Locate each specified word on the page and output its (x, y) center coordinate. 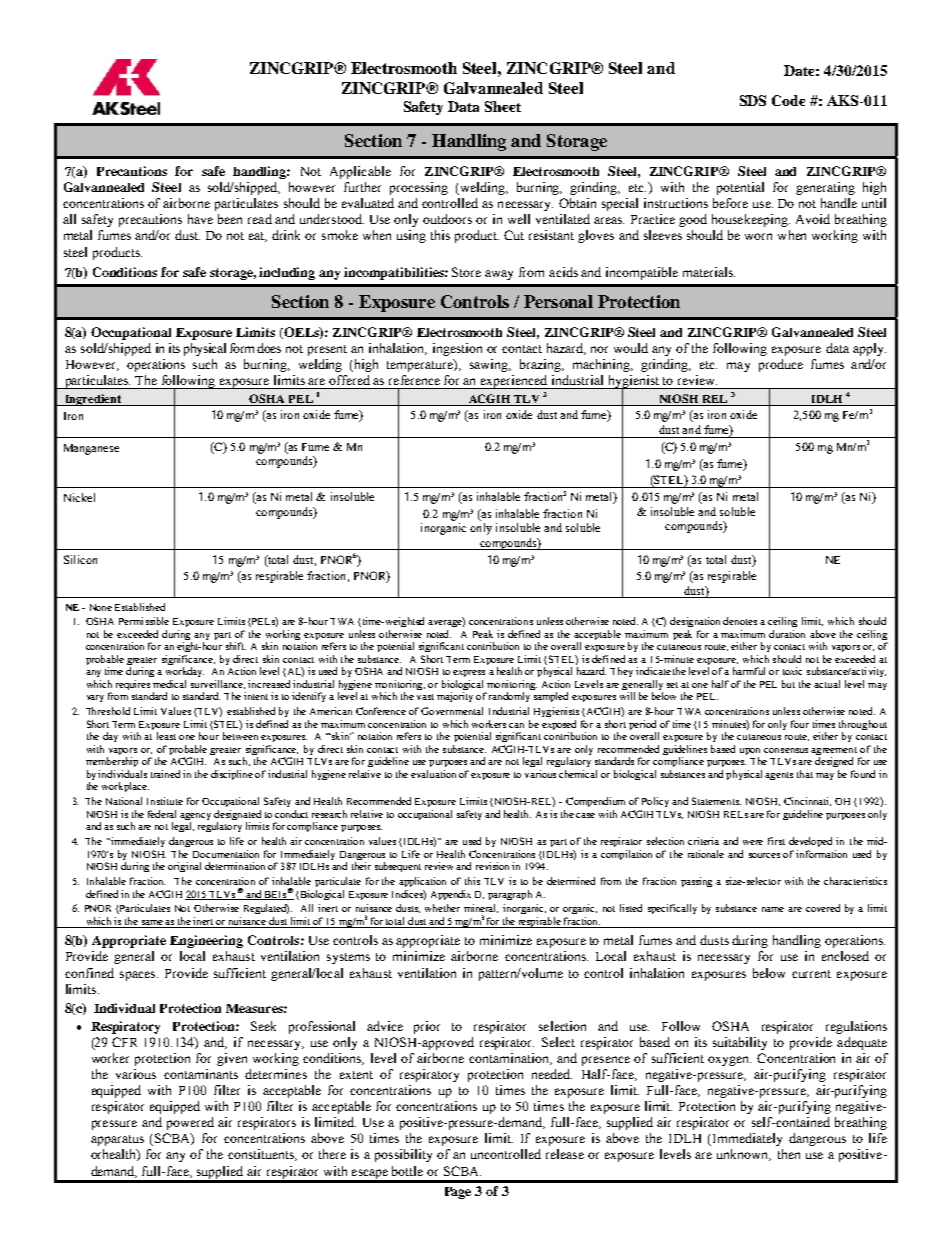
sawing (490, 365)
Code (788, 100)
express (469, 673)
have (200, 219)
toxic (792, 671)
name (773, 909)
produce (781, 365)
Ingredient (93, 400)
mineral (481, 908)
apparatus (117, 1140)
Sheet (503, 106)
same (152, 924)
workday (185, 672)
